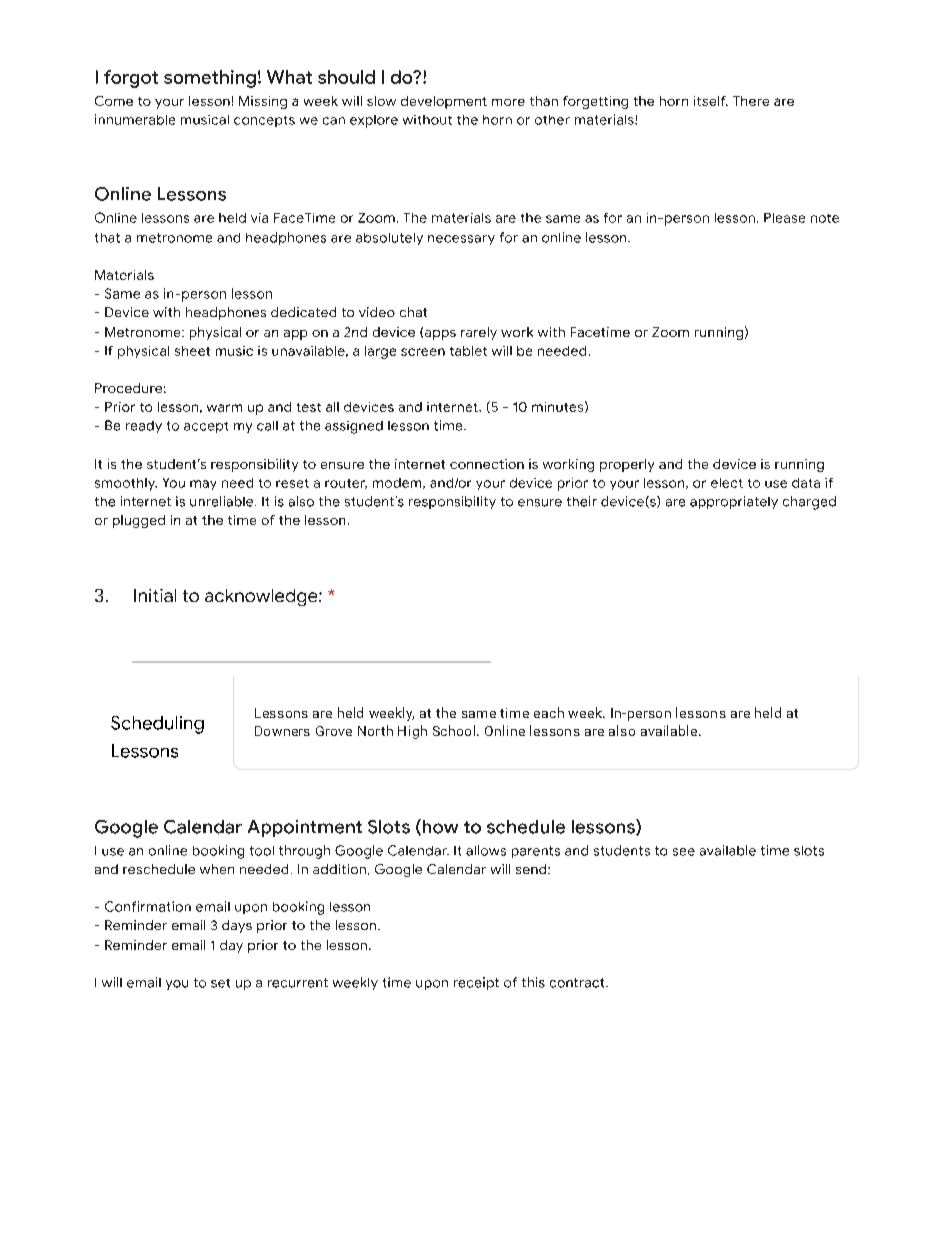  Describe the element at coordinates (237, 926) in the screenshot. I see `days` at that location.
